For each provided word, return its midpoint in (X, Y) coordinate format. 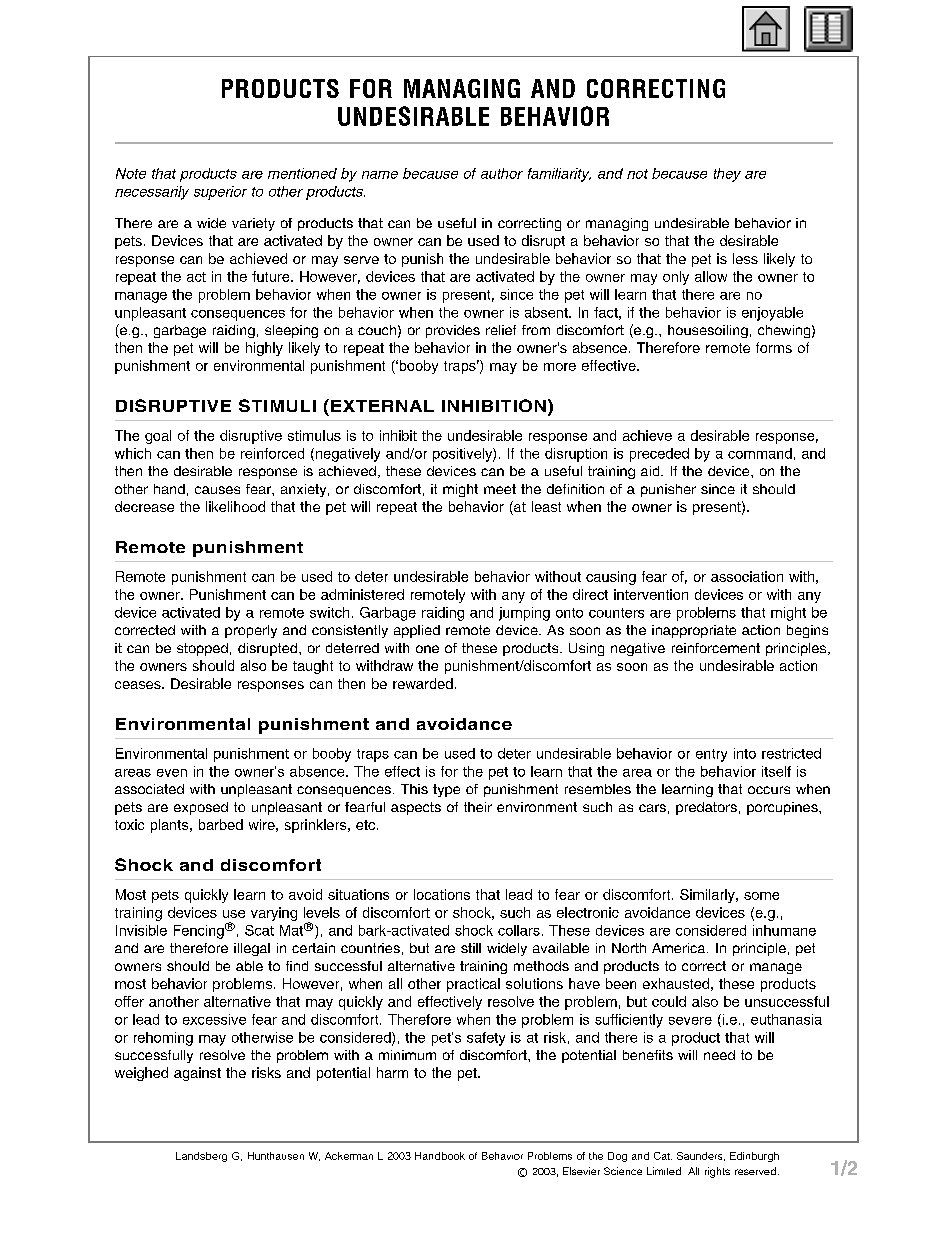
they (727, 175)
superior (220, 193)
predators (706, 808)
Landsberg (201, 1157)
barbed (221, 824)
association (747, 576)
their (478, 807)
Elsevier (581, 1171)
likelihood (235, 506)
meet (500, 489)
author (502, 173)
